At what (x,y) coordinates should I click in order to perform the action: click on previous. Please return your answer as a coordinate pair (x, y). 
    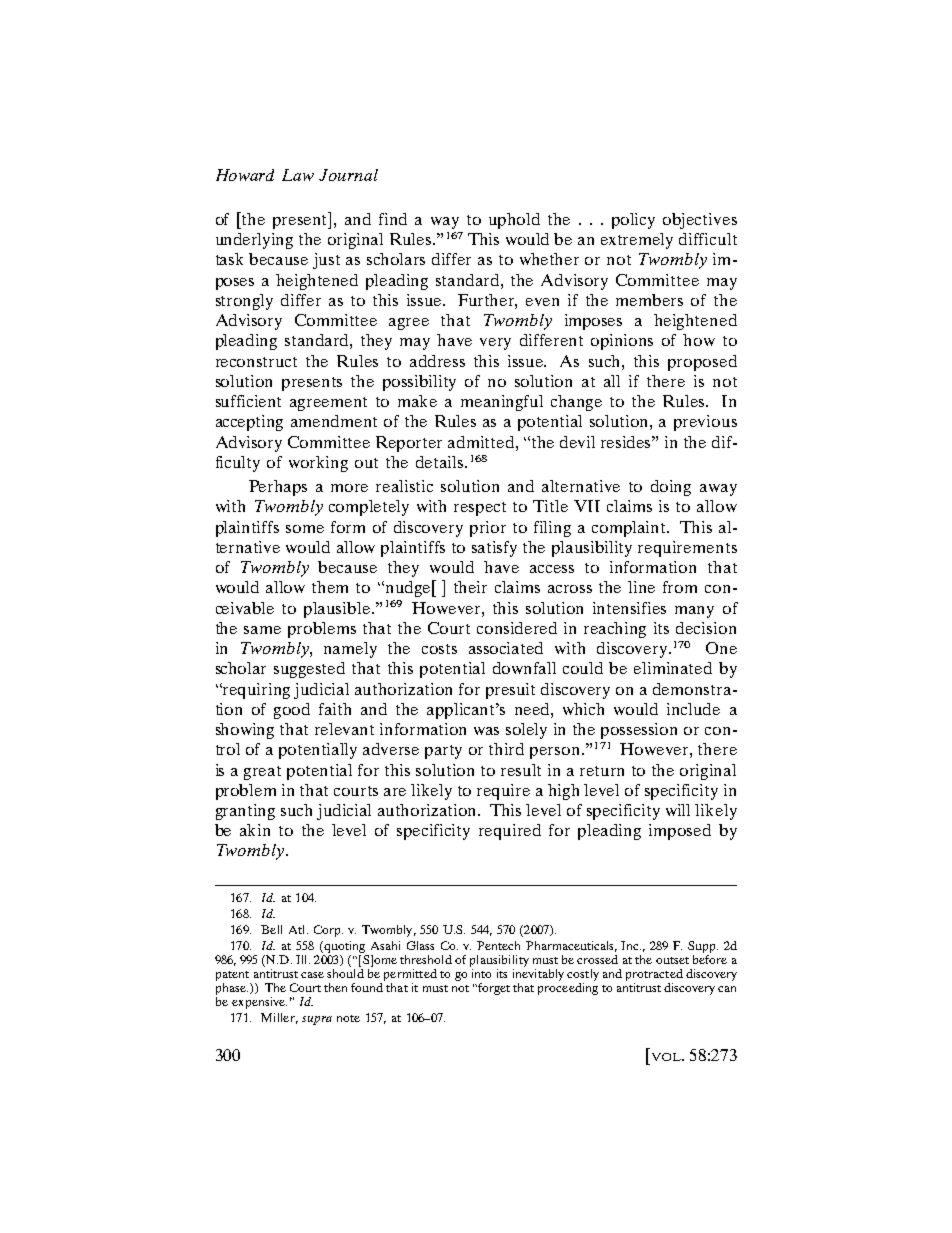
    Looking at the image, I should click on (705, 423).
